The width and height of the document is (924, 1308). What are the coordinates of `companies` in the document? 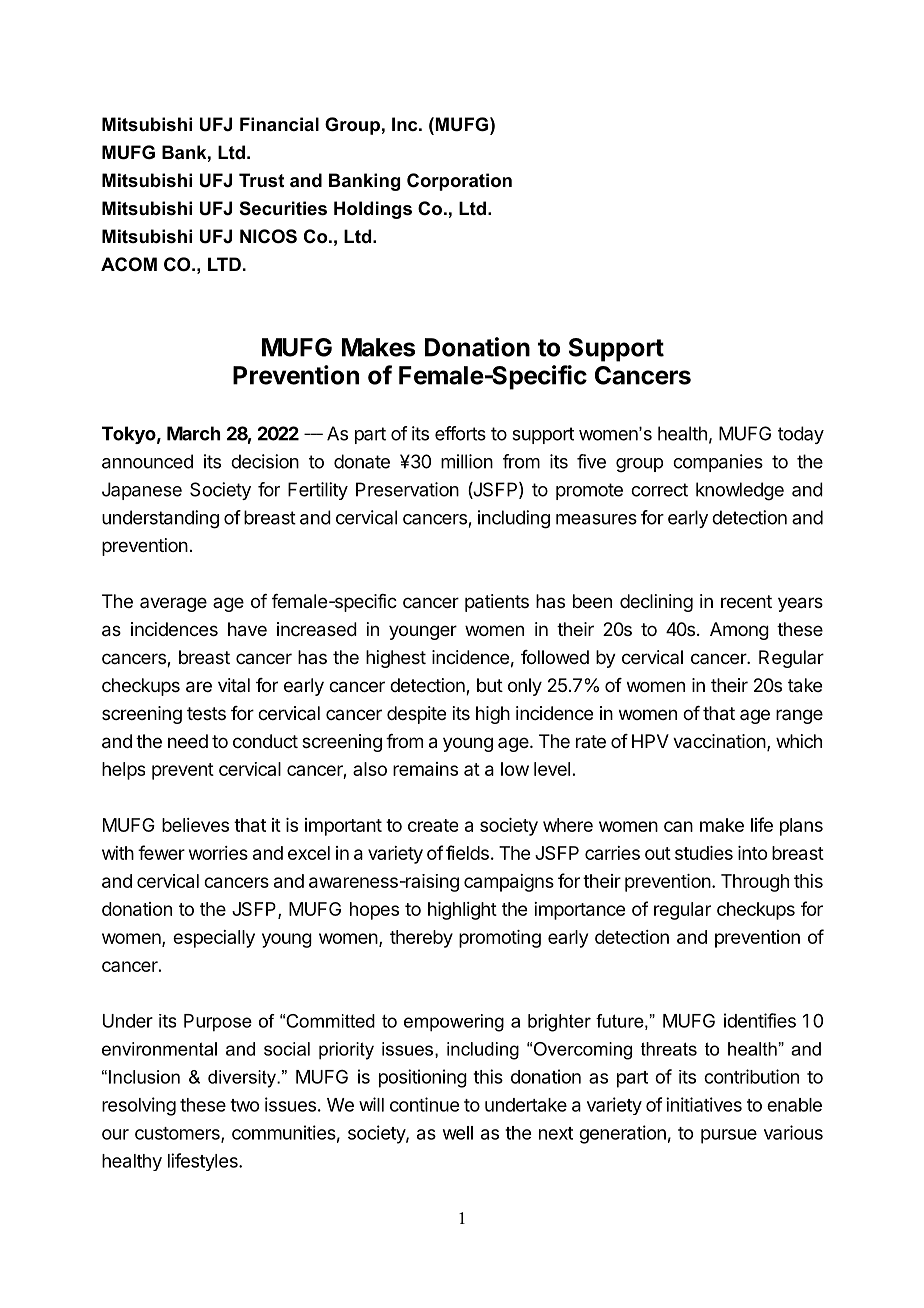 It's located at (718, 463).
